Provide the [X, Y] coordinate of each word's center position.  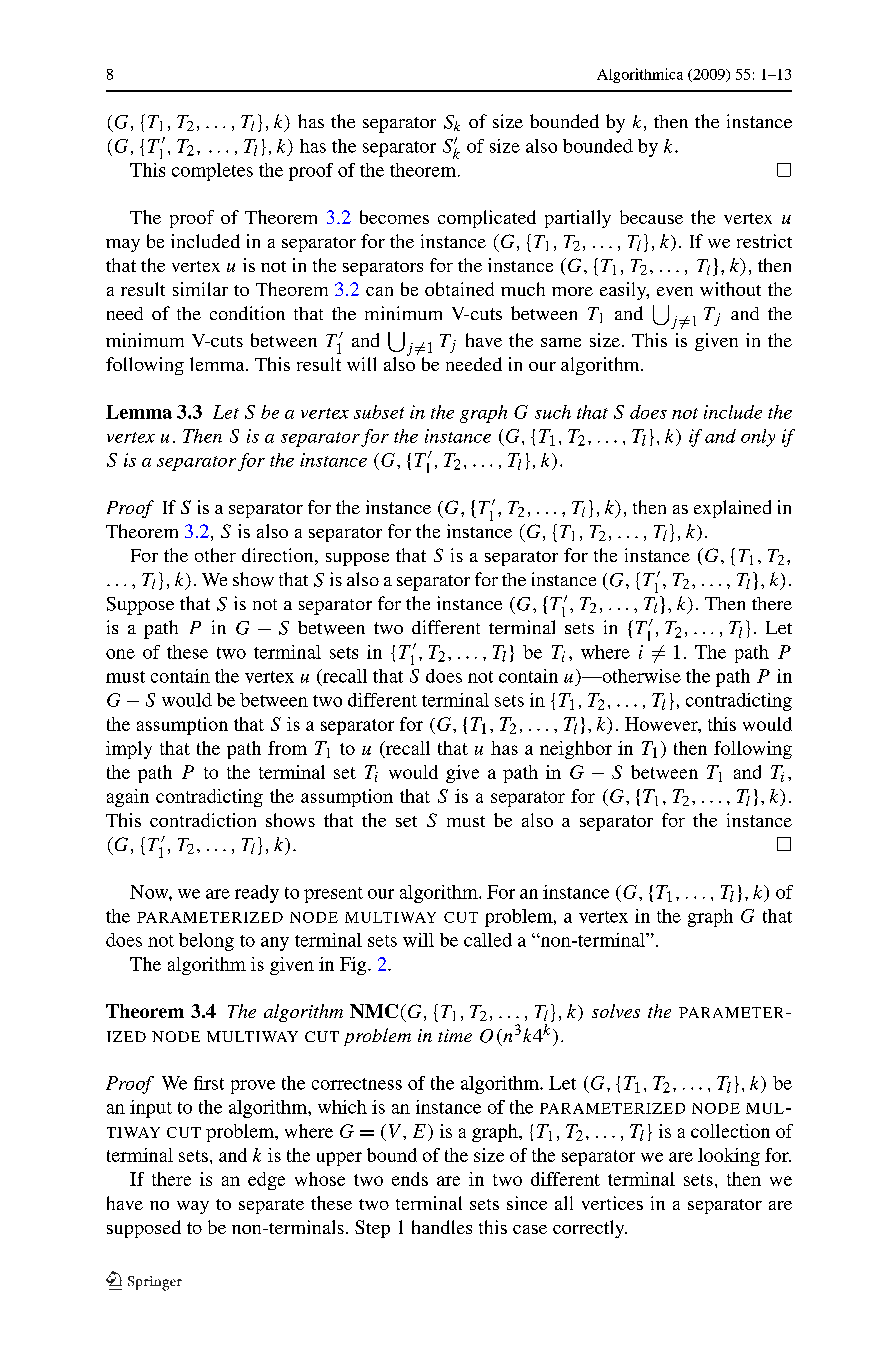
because [651, 217]
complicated [487, 219]
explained [732, 509]
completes [212, 172]
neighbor [576, 750]
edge [266, 1181]
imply [129, 750]
